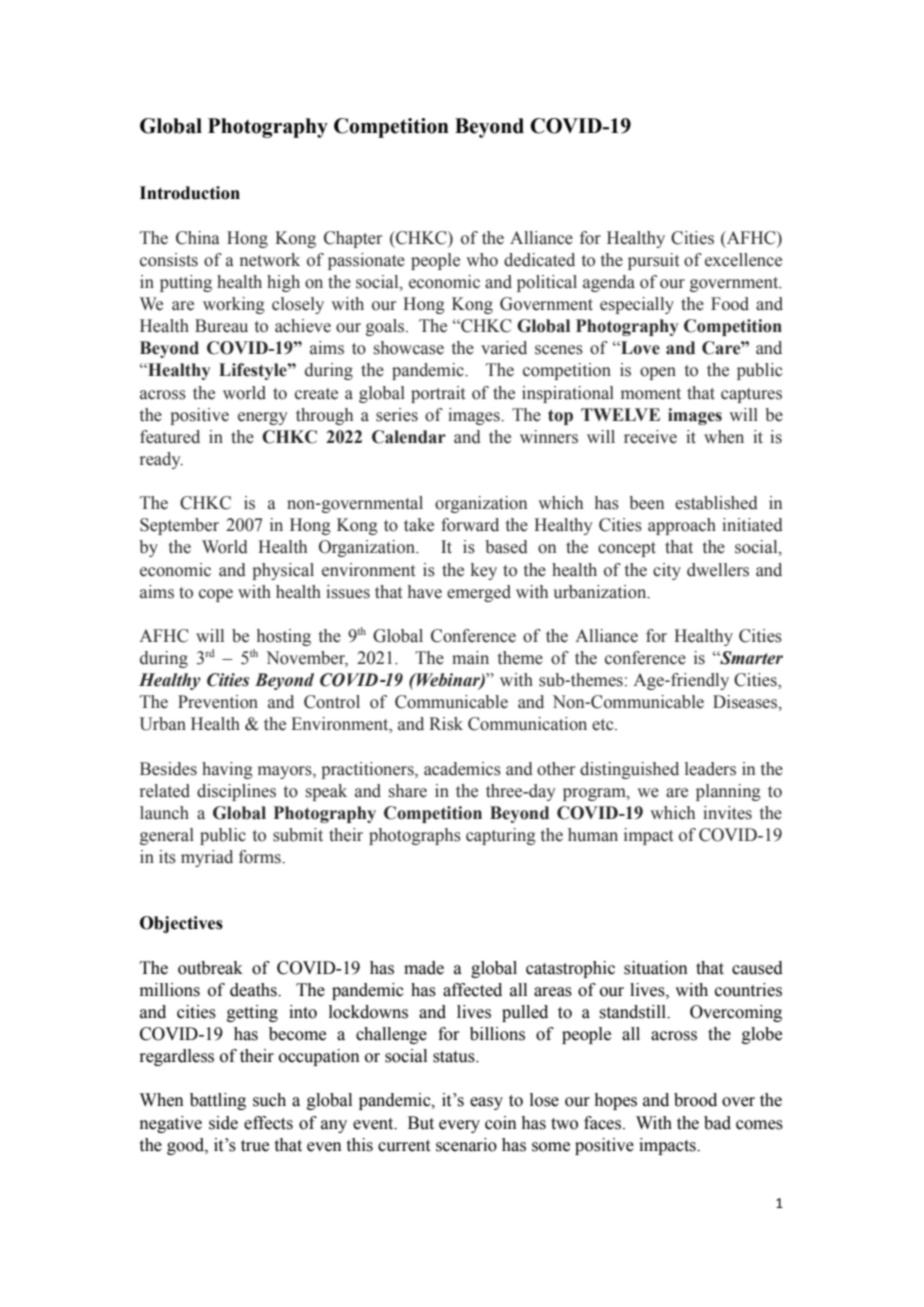 The image size is (924, 1307). I want to click on every, so click(459, 1126).
